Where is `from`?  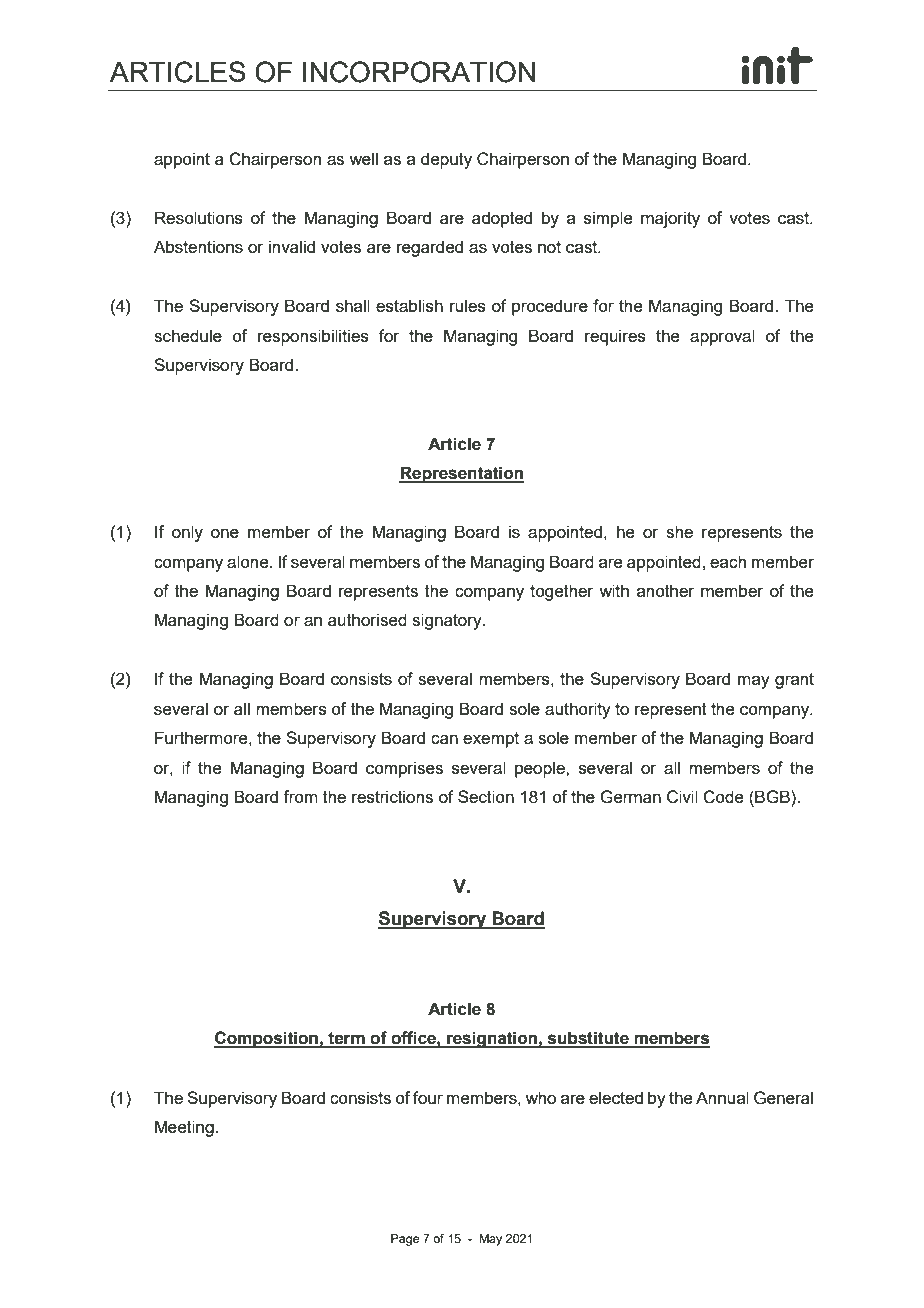 from is located at coordinates (300, 796).
